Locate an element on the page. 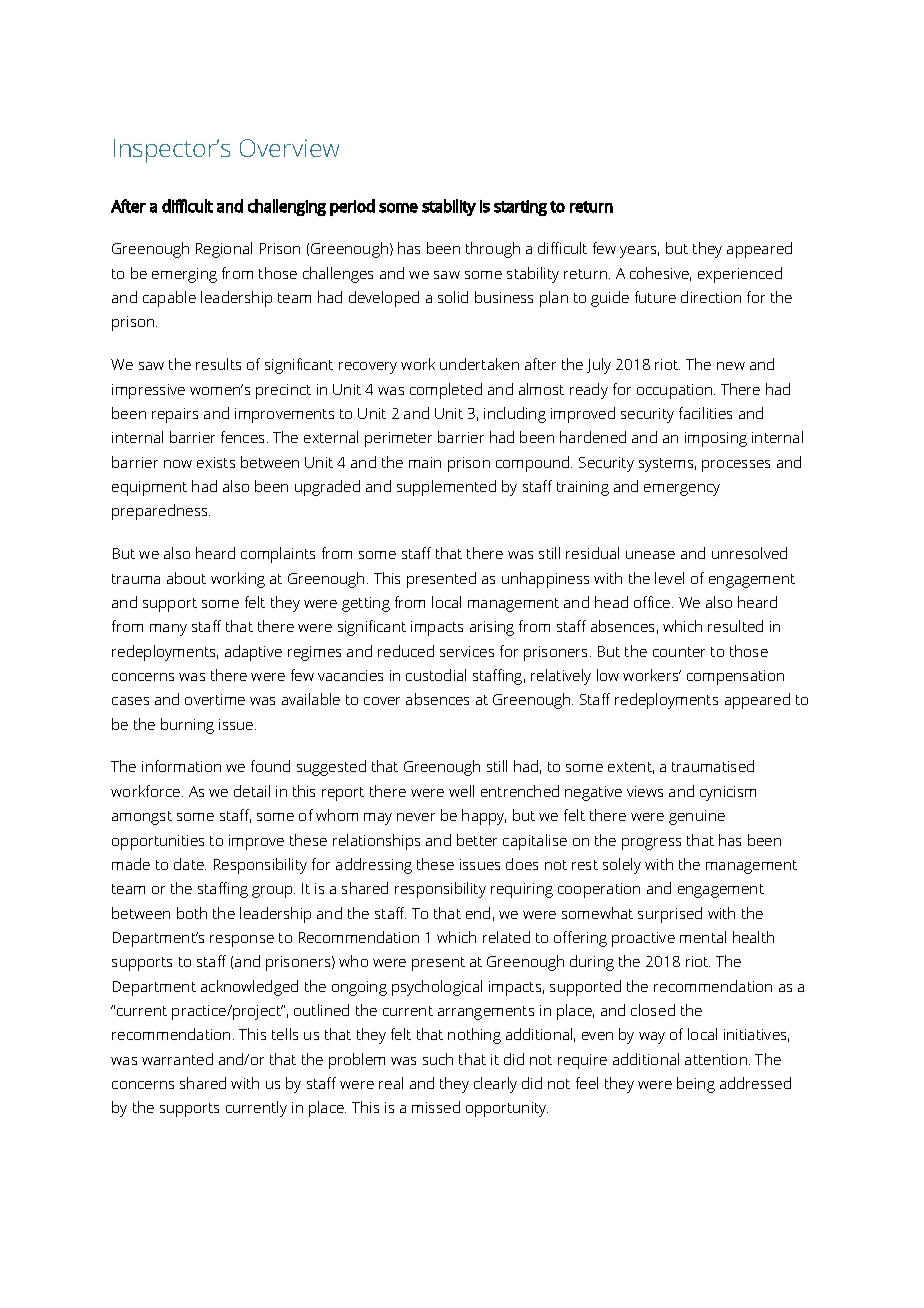  such is located at coordinates (438, 1059).
